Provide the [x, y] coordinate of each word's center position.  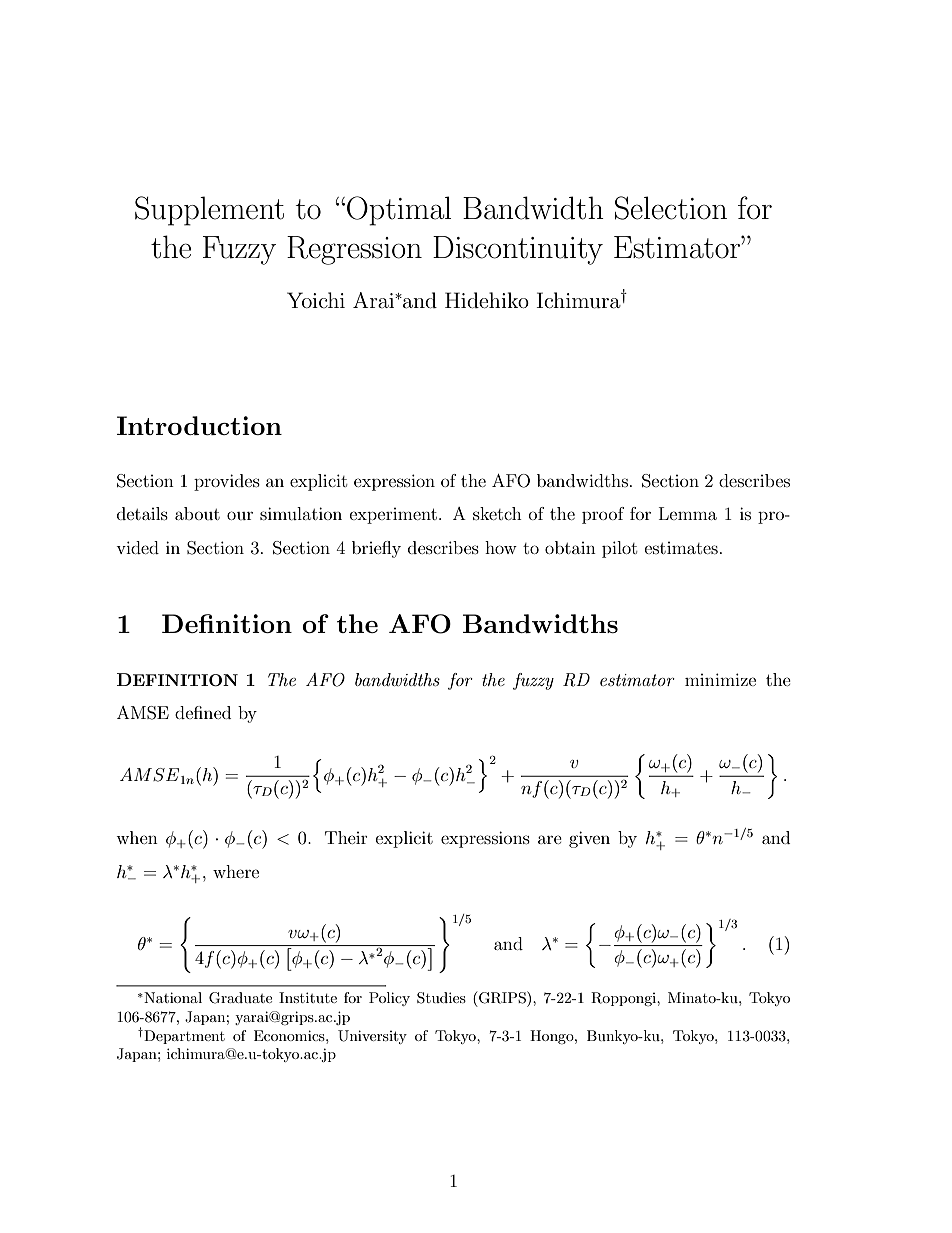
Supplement [209, 211]
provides [227, 482]
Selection [671, 208]
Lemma [688, 513]
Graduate [240, 998]
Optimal [399, 211]
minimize [720, 679]
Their [346, 837]
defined [203, 712]
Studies [441, 998]
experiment [393, 516]
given [589, 839]
